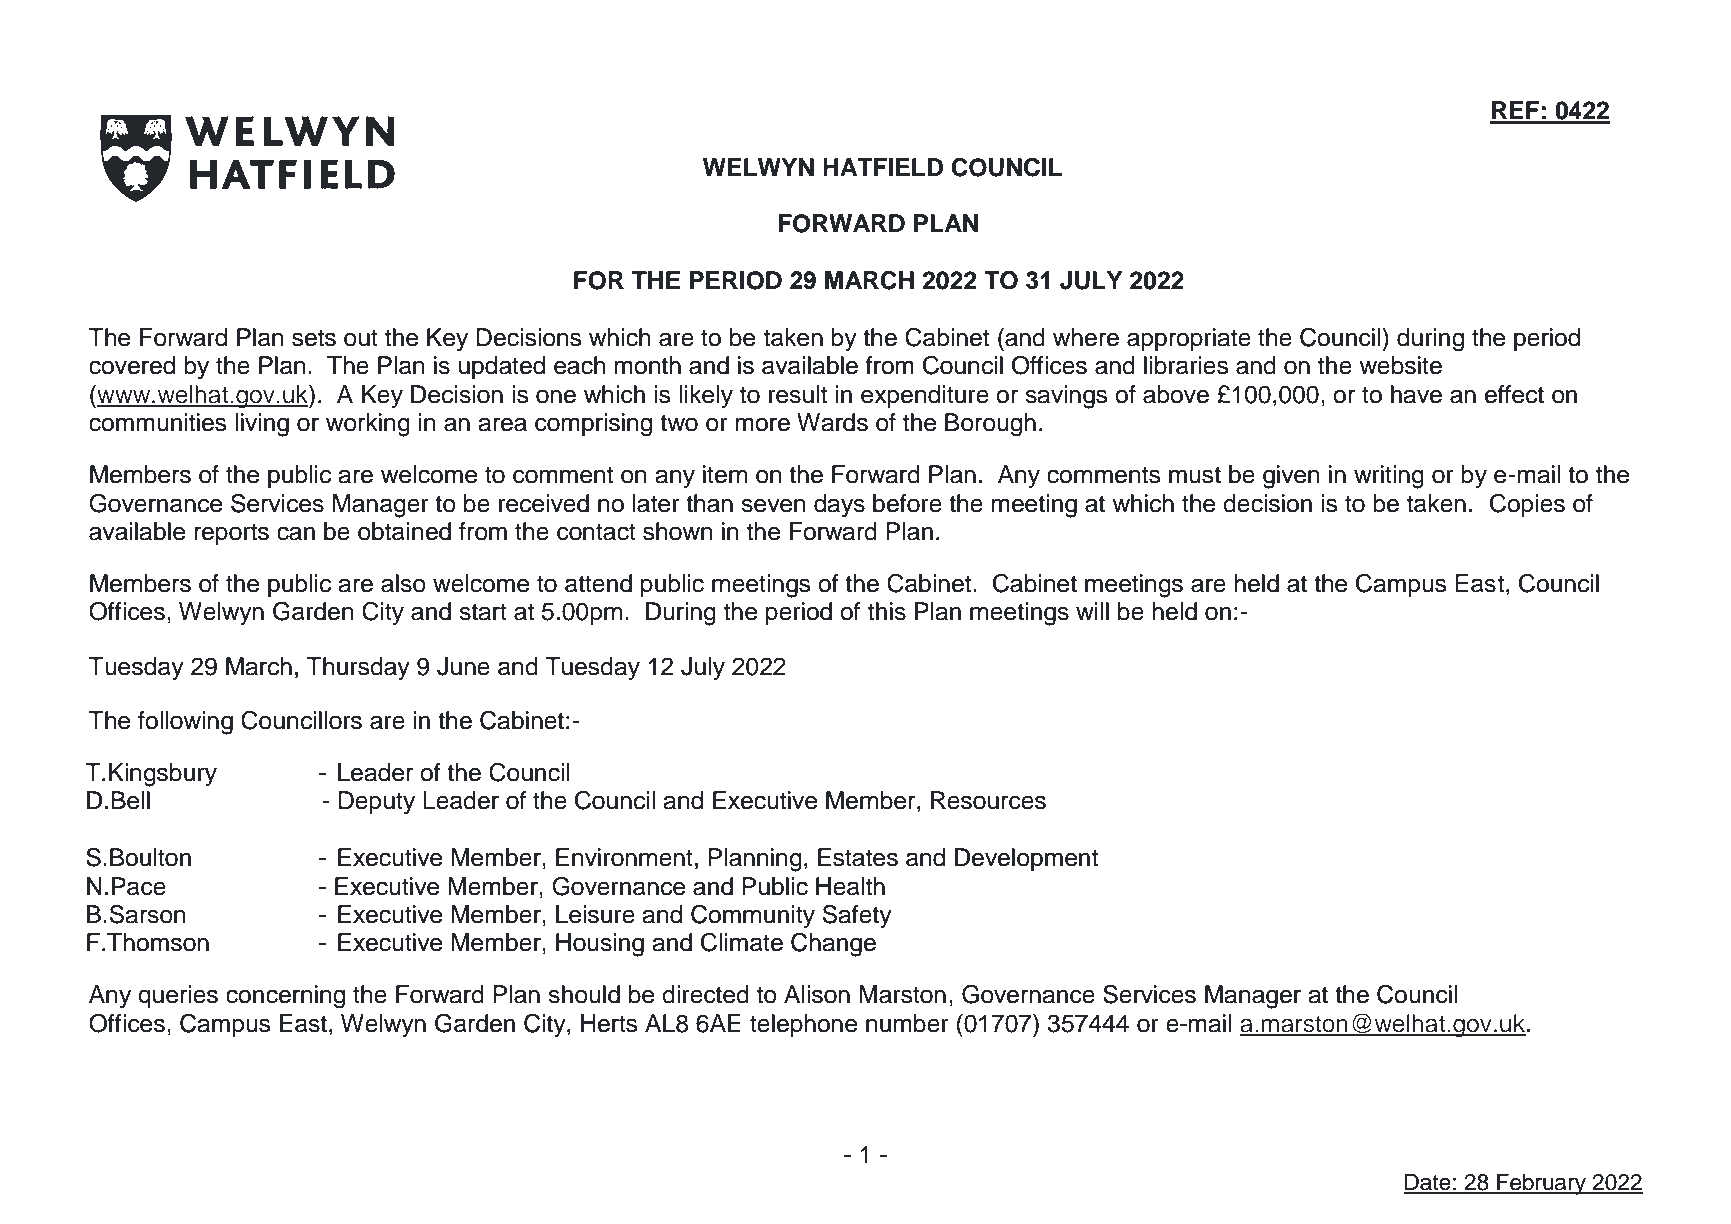 The image size is (1731, 1224). I want to click on appropriate, so click(1189, 339).
